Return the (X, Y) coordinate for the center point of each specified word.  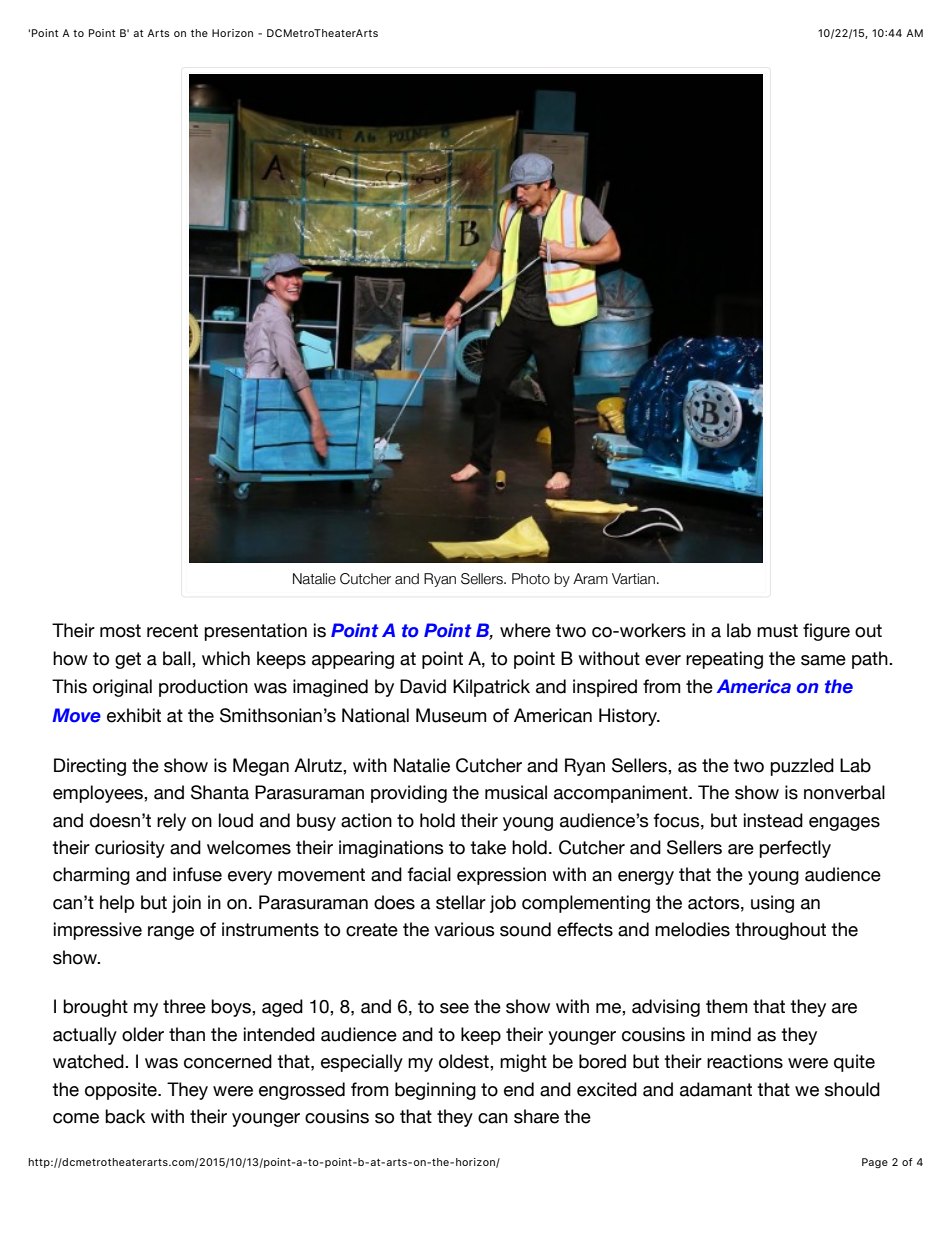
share (536, 1116)
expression (501, 876)
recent (172, 631)
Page (875, 1163)
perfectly (795, 849)
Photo (531, 579)
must (777, 631)
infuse (197, 874)
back (125, 1116)
